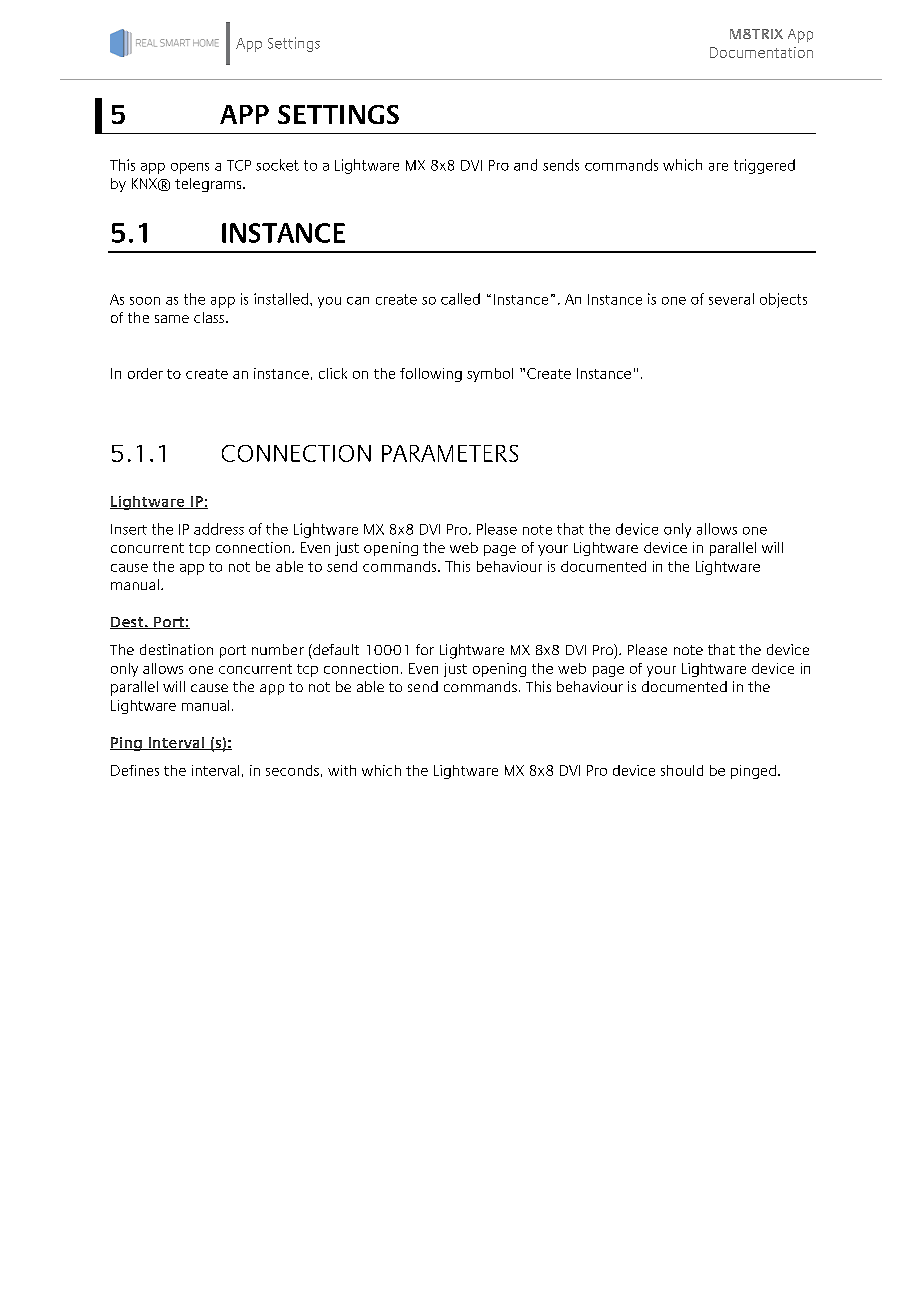 This screenshot has width=924, height=1308. What do you see at coordinates (460, 299) in the screenshot?
I see `called` at bounding box center [460, 299].
